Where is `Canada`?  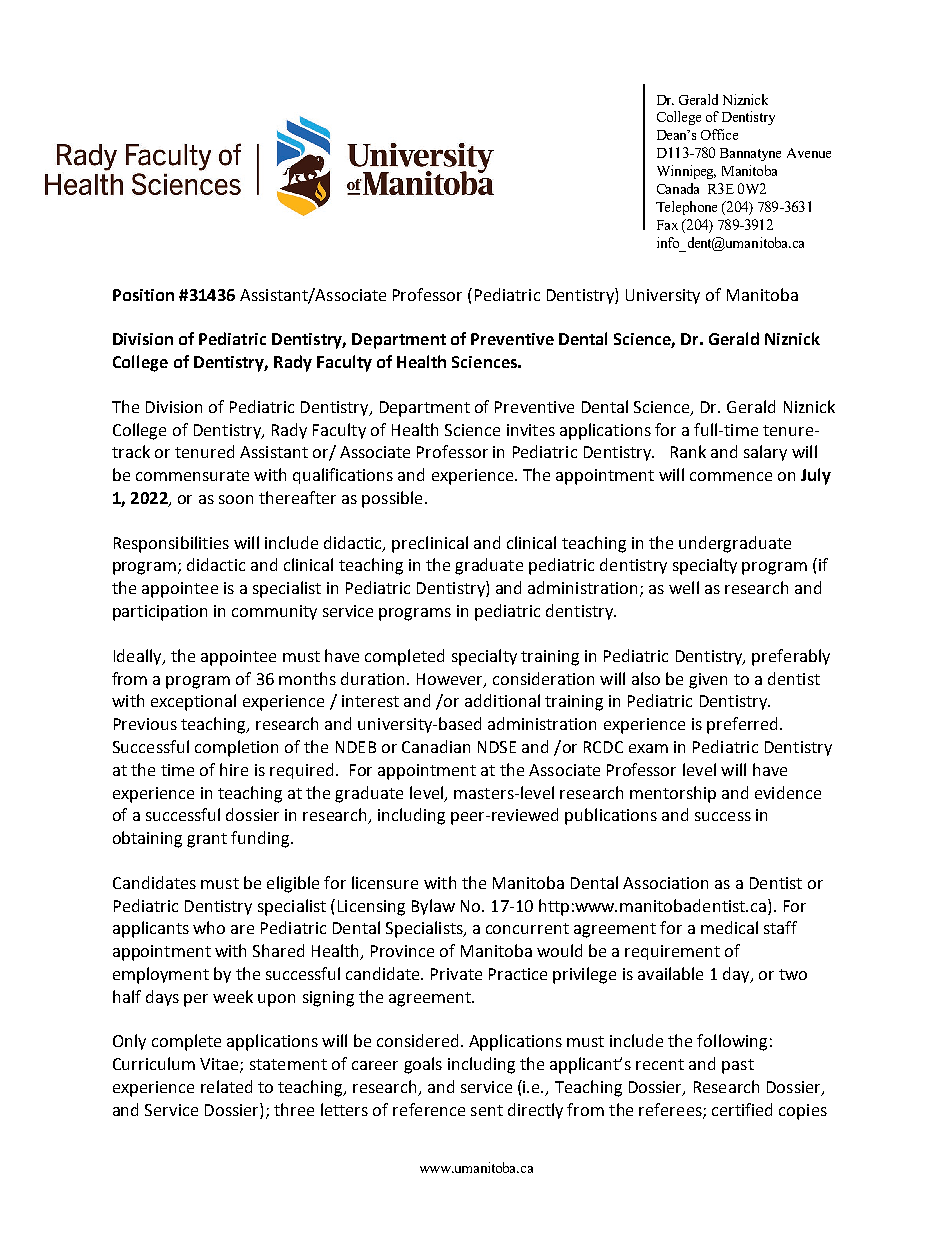
Canada is located at coordinates (678, 188).
